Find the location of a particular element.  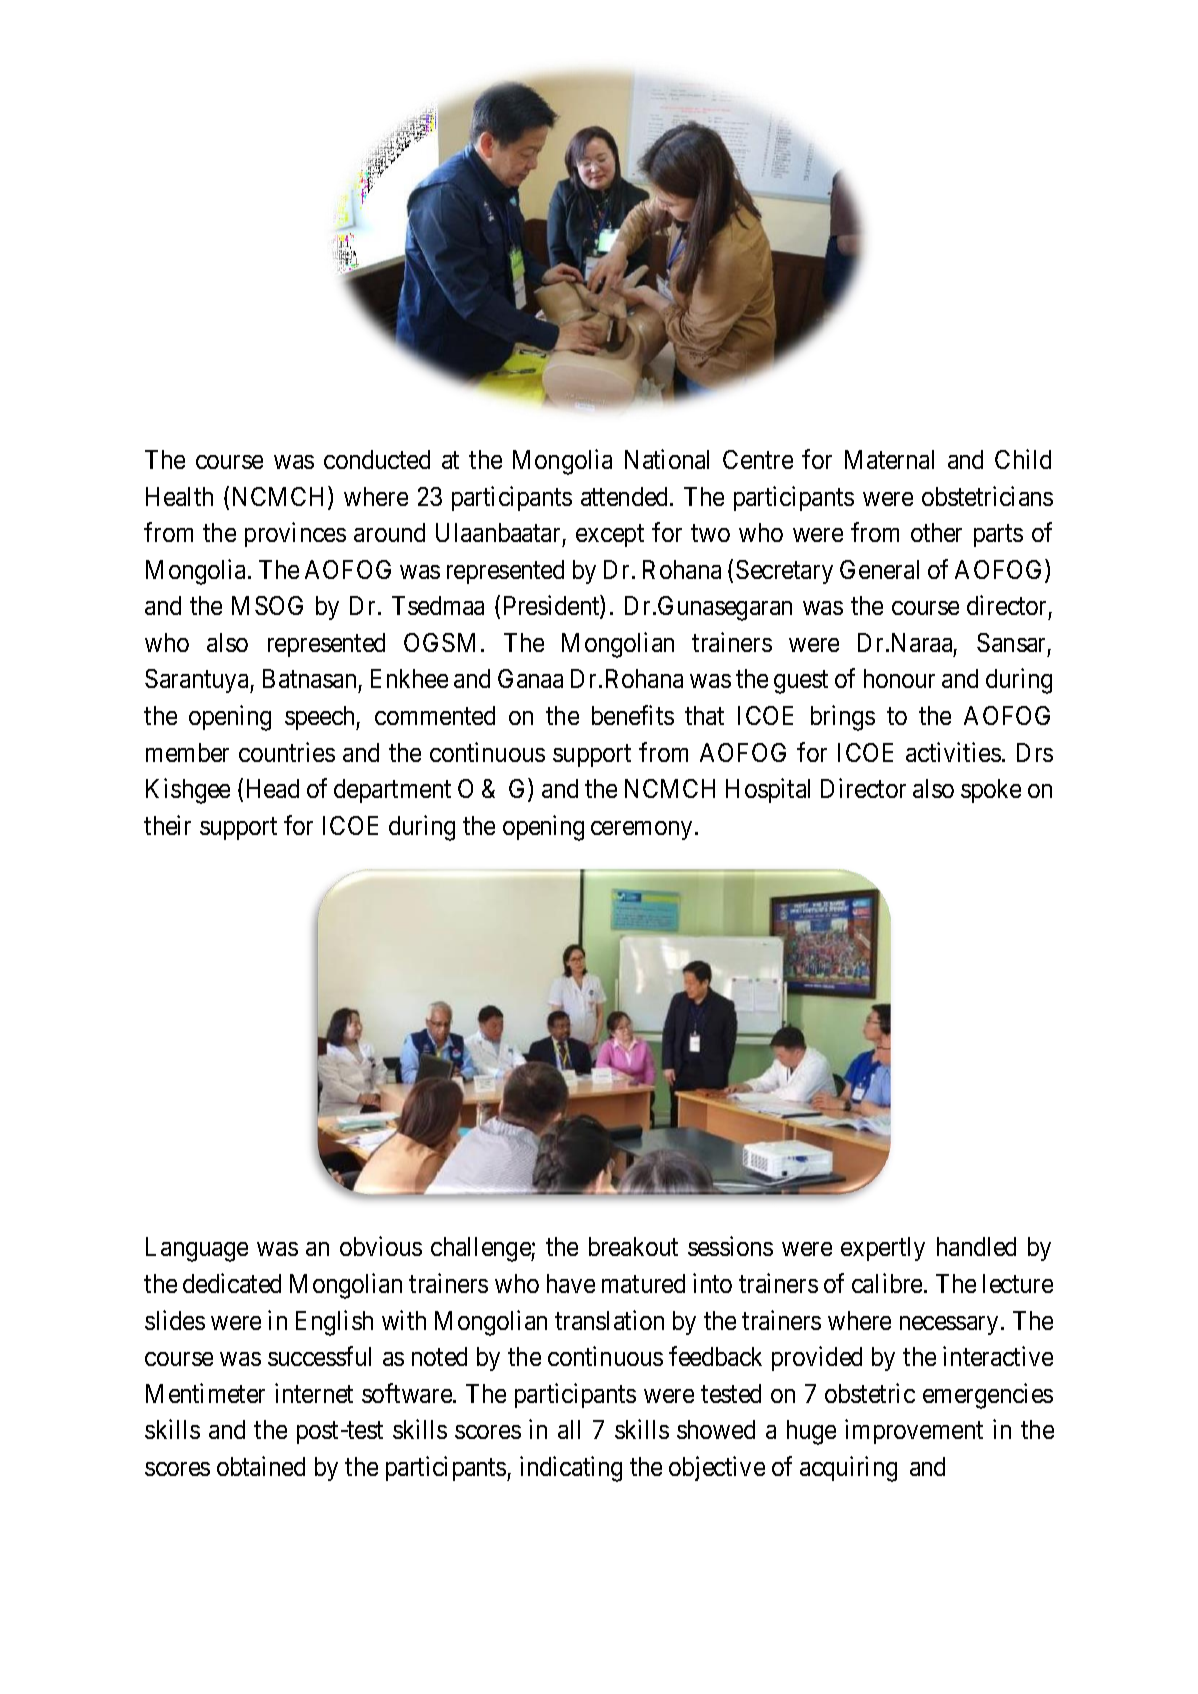

indicating is located at coordinates (571, 1469).
